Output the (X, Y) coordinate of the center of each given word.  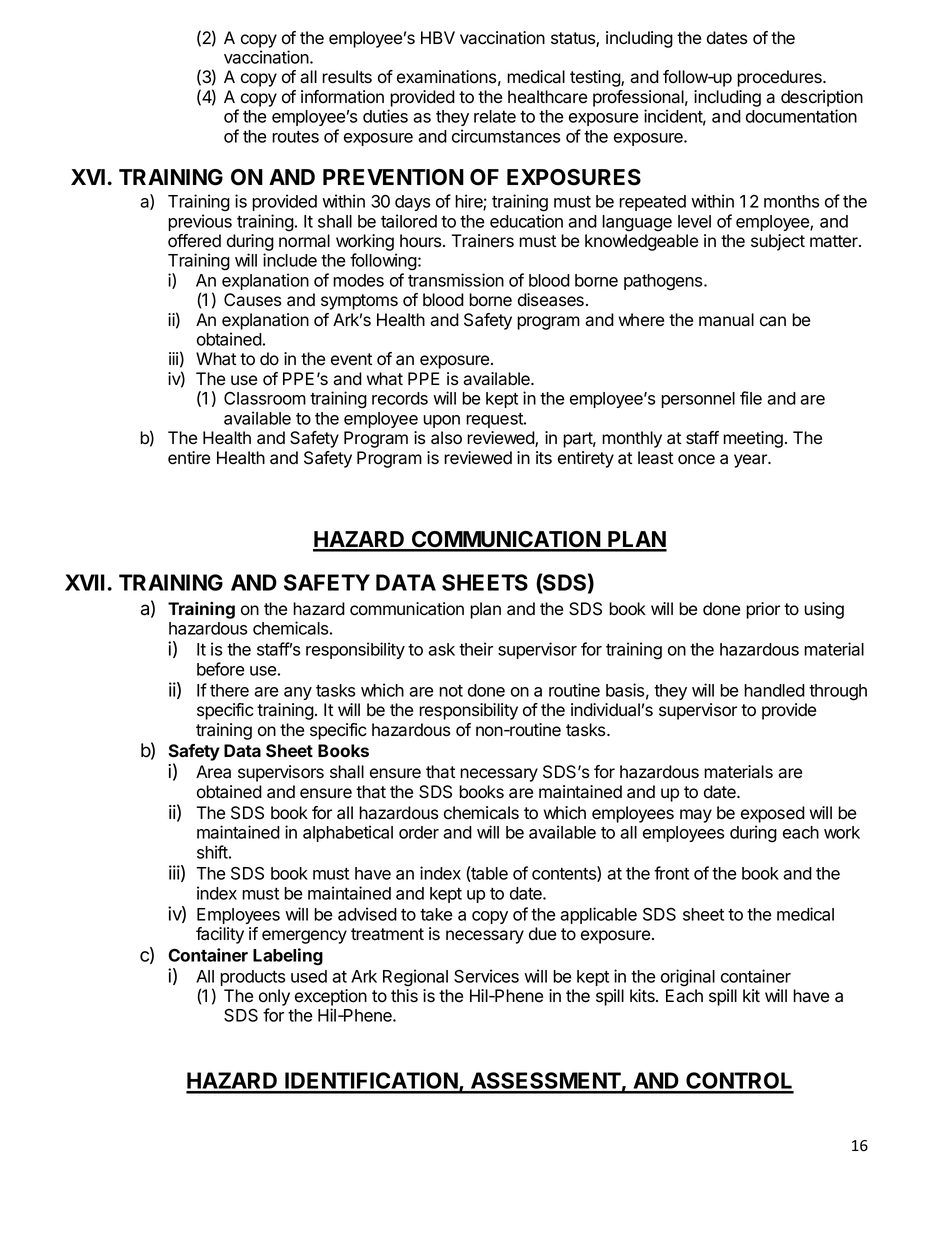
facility (220, 935)
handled (774, 690)
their (476, 649)
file (751, 398)
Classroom (265, 398)
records (400, 398)
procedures (780, 78)
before (221, 669)
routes (295, 137)
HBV (438, 37)
